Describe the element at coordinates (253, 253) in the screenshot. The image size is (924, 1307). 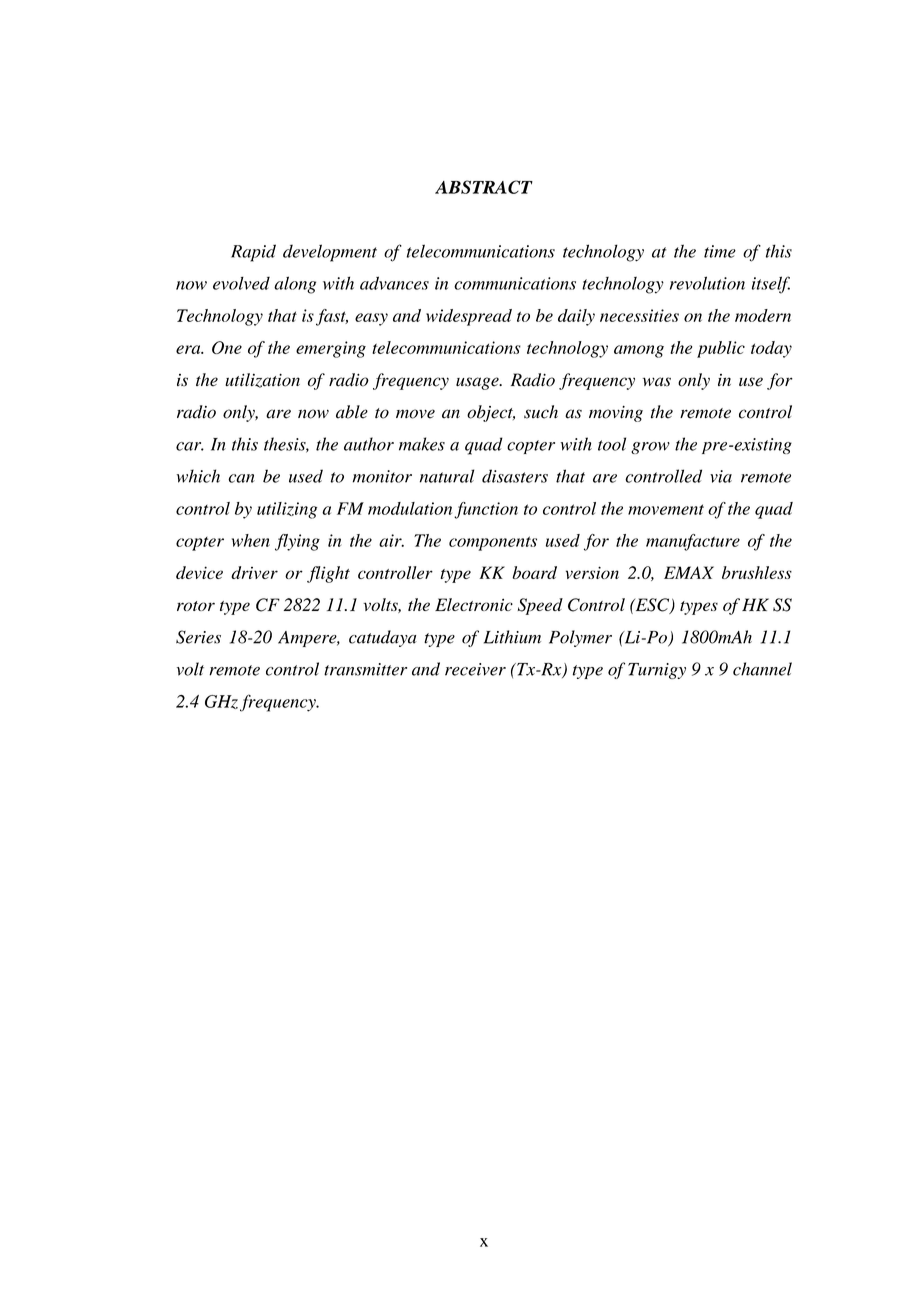
I see `Rapid` at that location.
